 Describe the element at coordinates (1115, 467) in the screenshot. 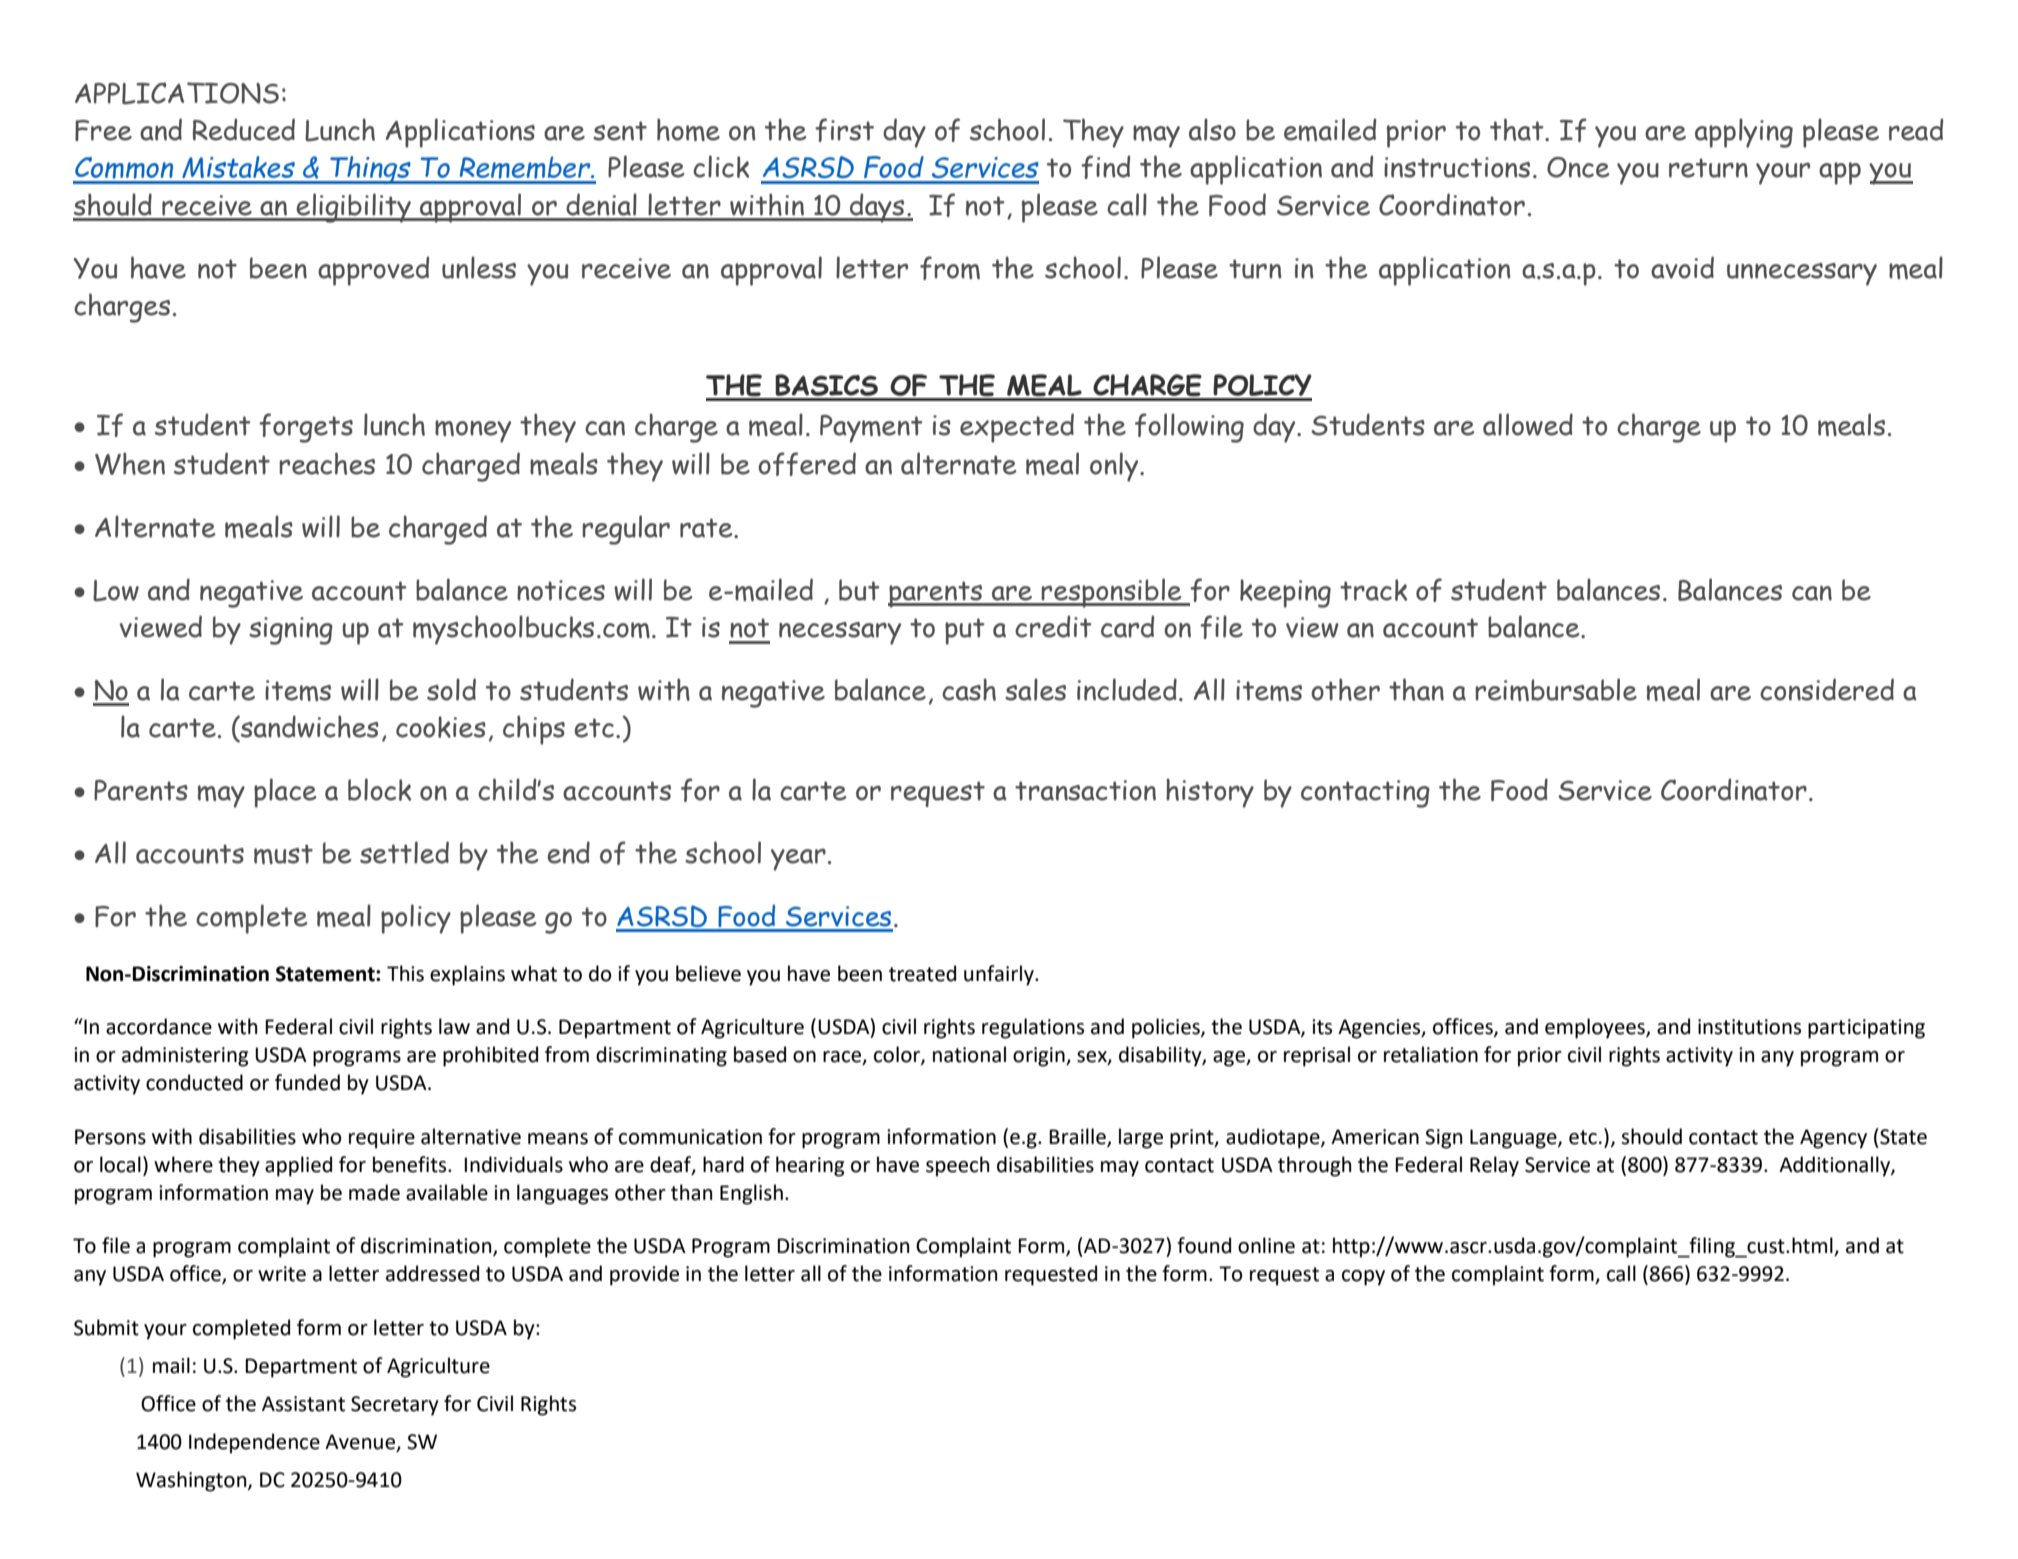

I see `only` at that location.
